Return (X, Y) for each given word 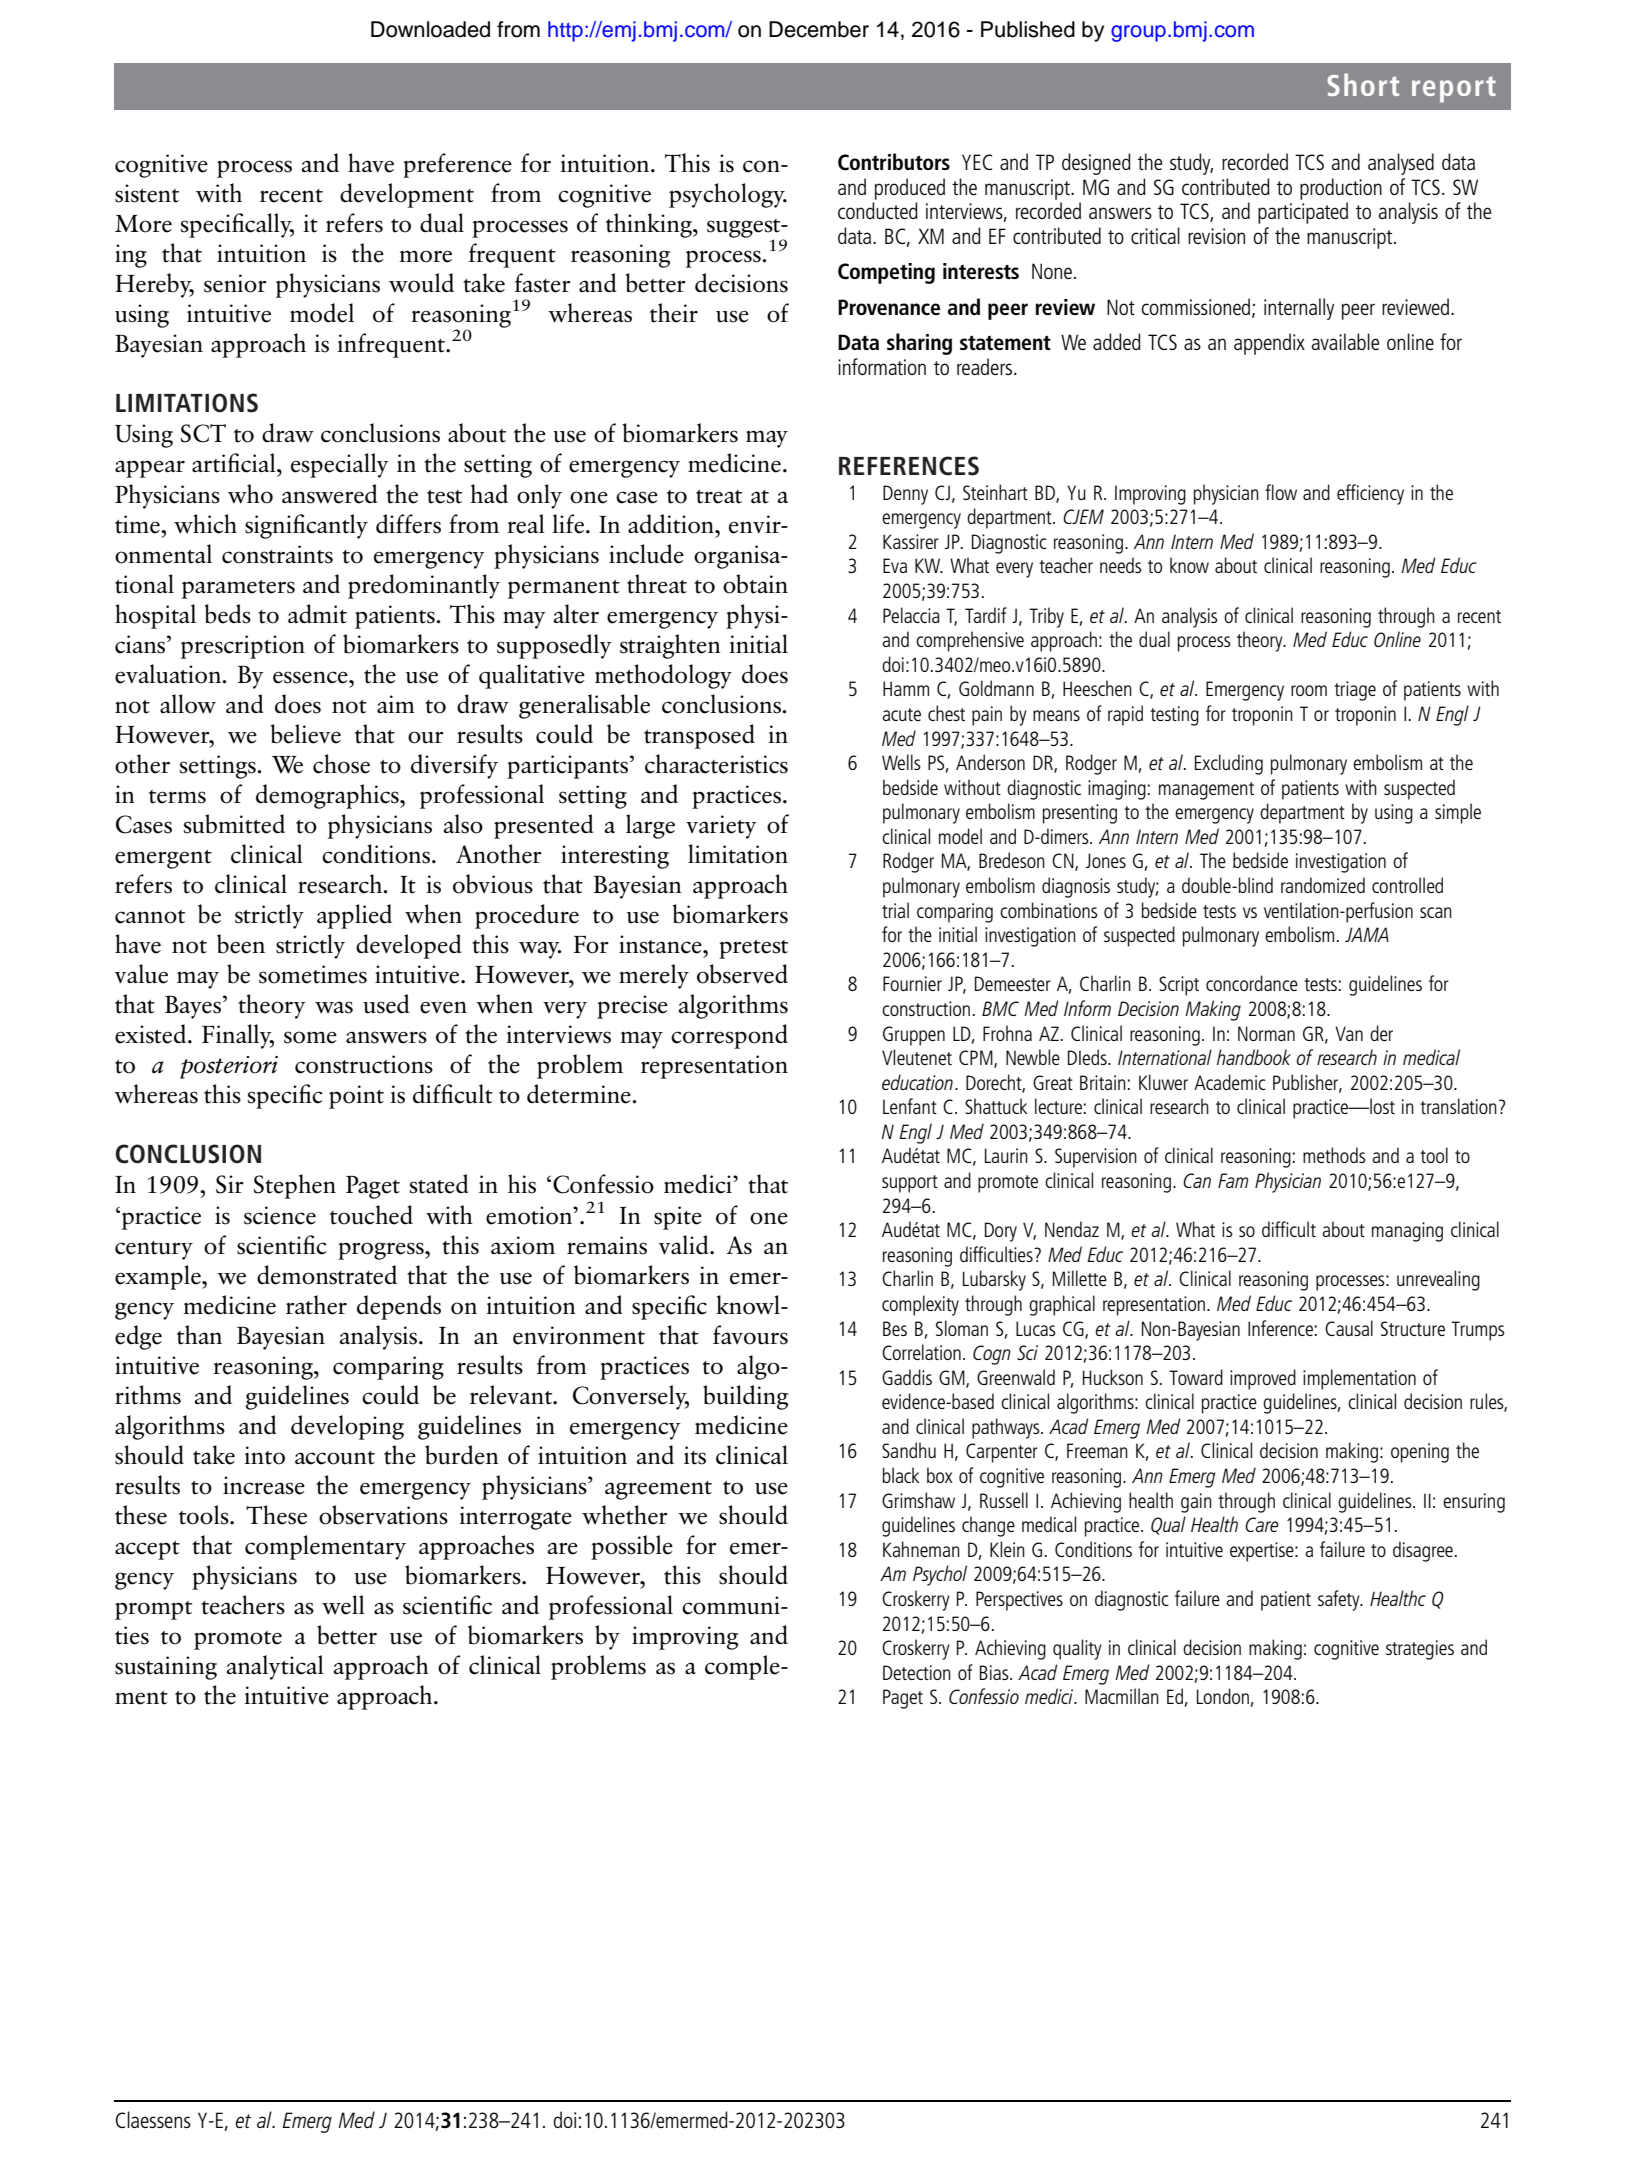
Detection (917, 1672)
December (819, 29)
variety (721, 827)
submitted (234, 824)
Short (1363, 84)
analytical (275, 1667)
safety (1340, 1600)
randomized (1323, 885)
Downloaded (430, 29)
